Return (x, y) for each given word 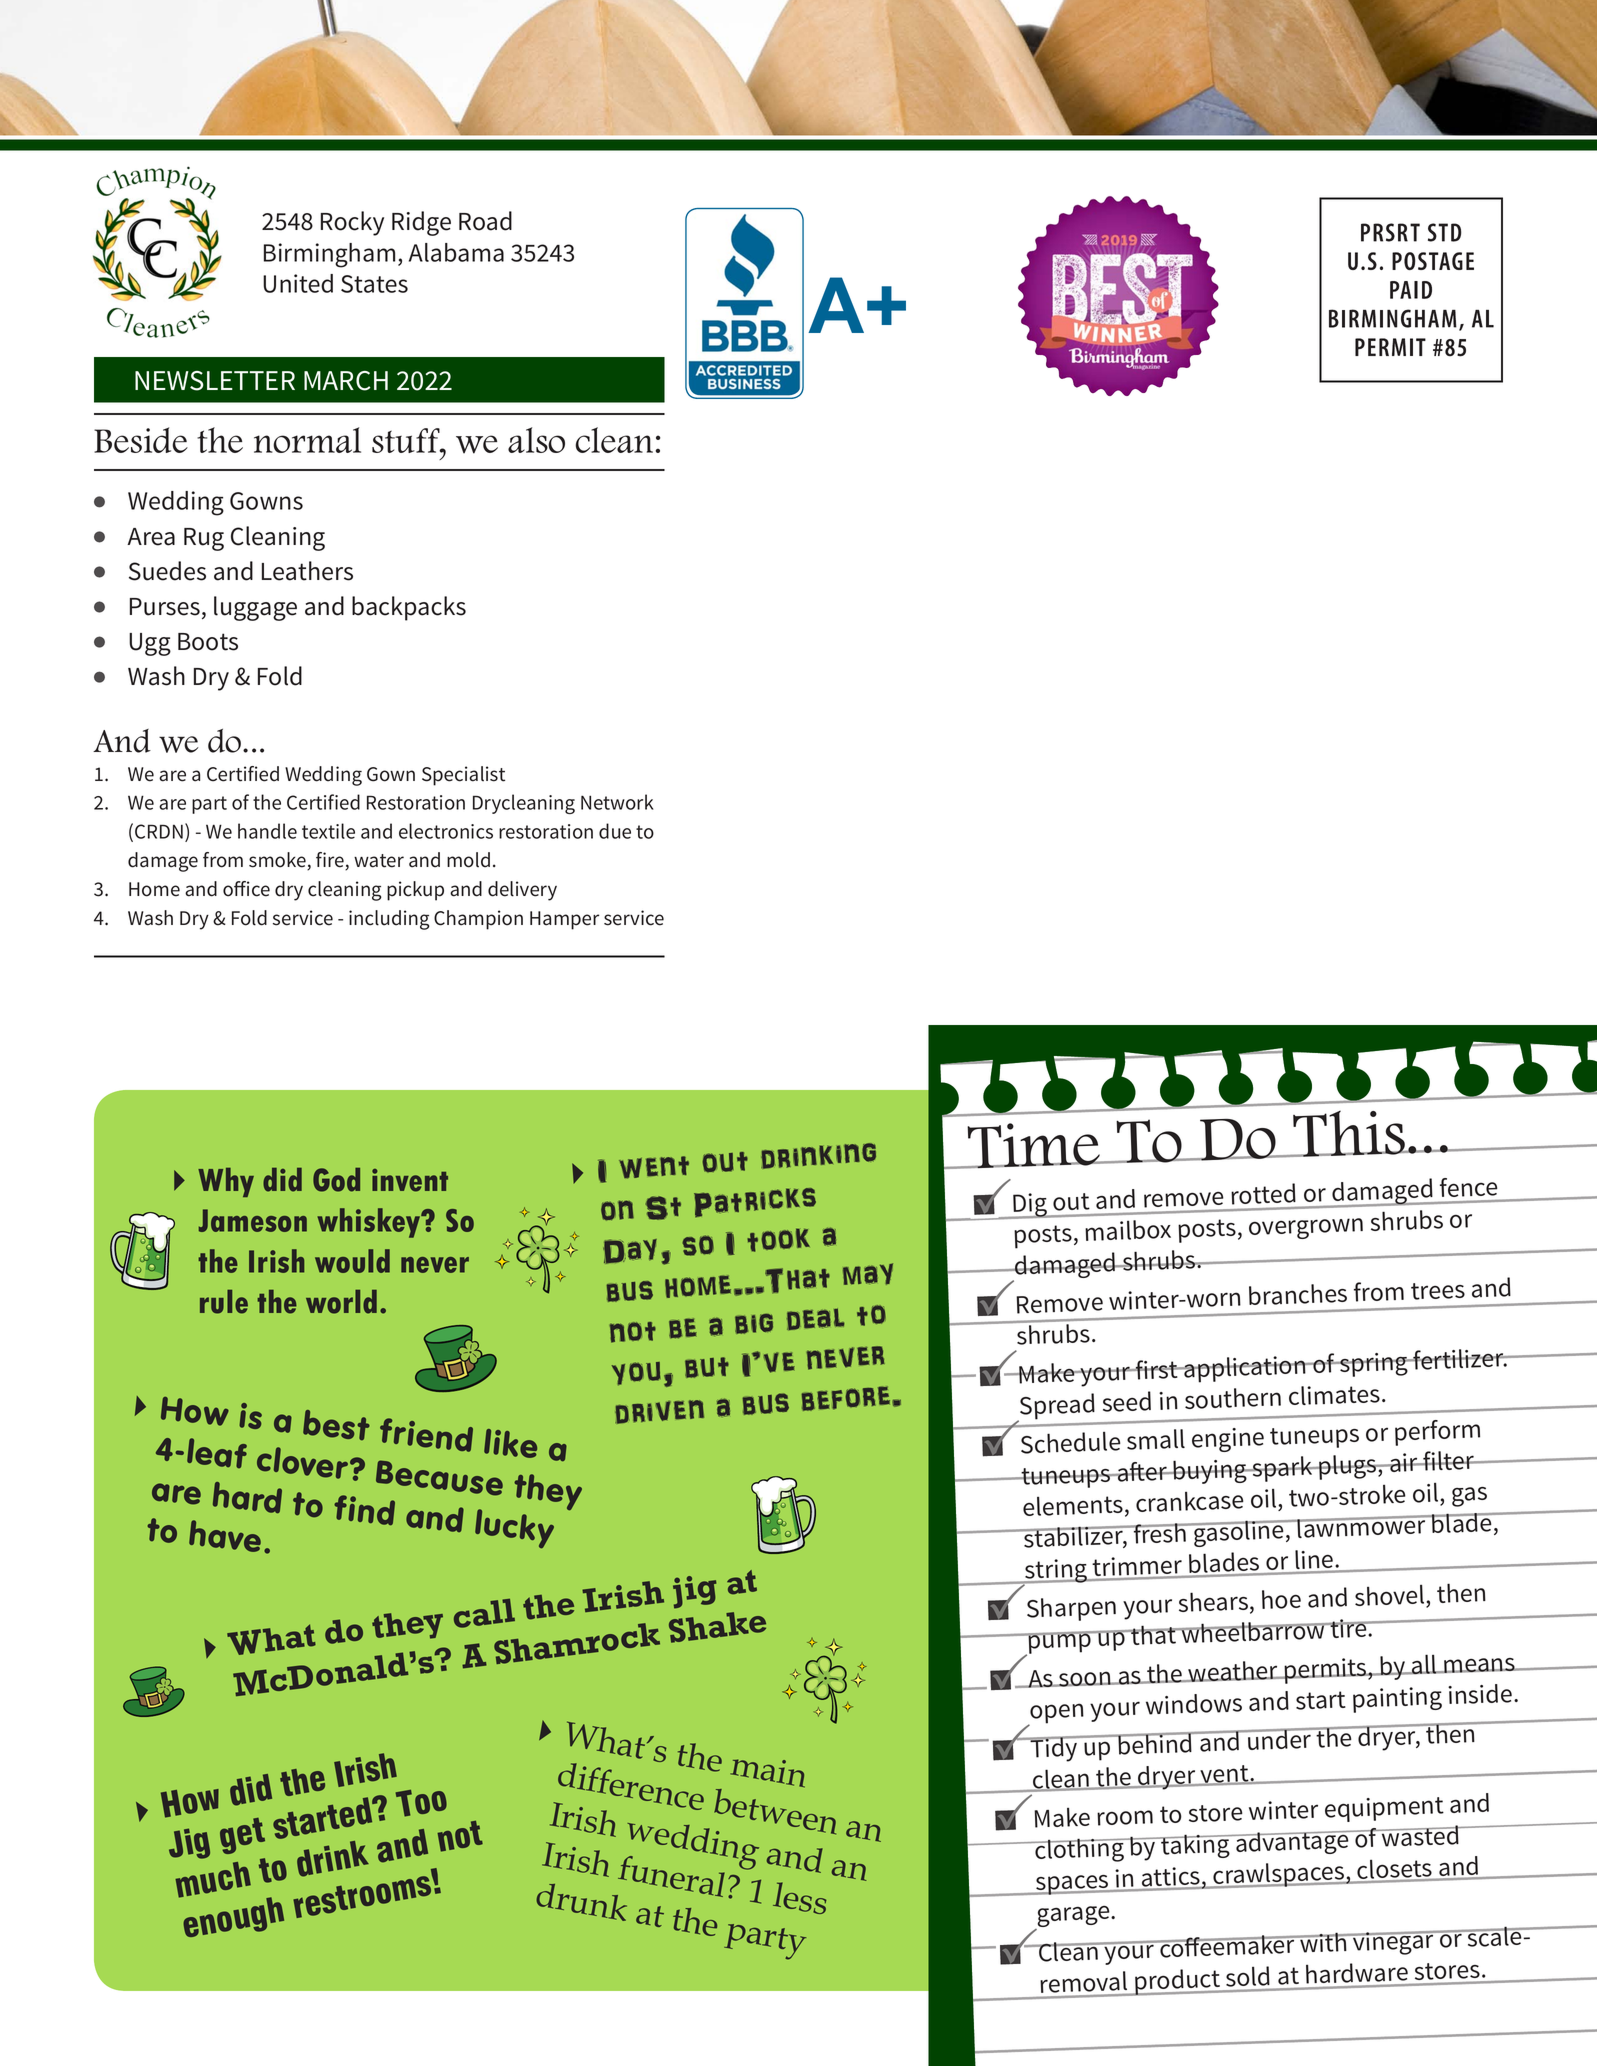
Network (617, 802)
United (298, 283)
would (352, 1261)
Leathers (307, 571)
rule (224, 1302)
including (389, 920)
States (374, 284)
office (246, 889)
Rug (204, 539)
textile (328, 831)
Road (485, 221)
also (536, 440)
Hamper (564, 920)
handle (267, 831)
